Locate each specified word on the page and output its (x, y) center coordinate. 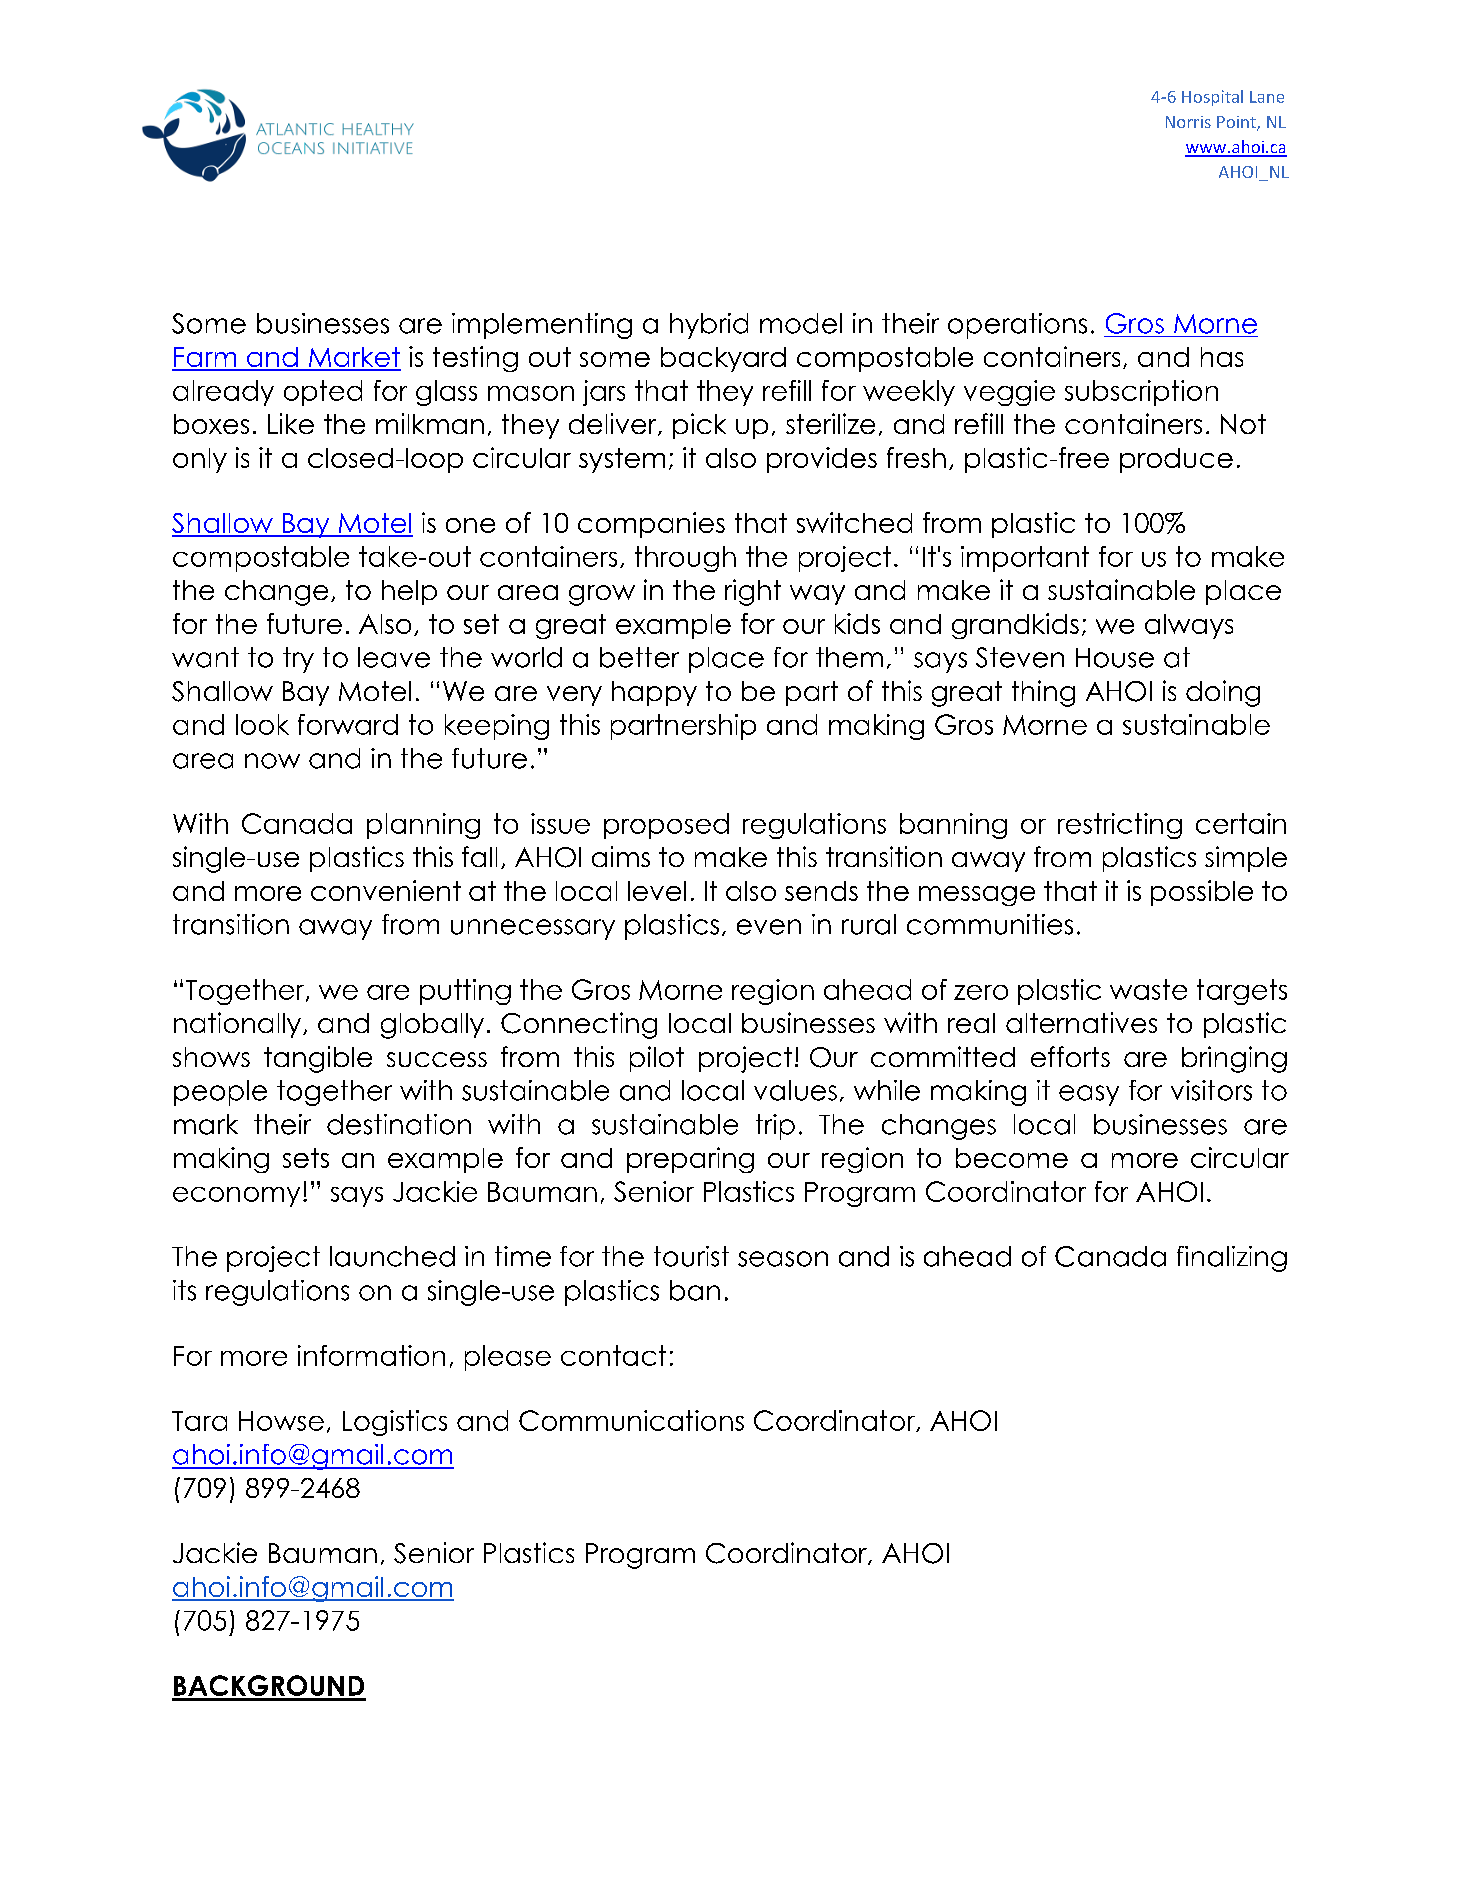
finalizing (1232, 1259)
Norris (1188, 122)
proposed (666, 826)
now (272, 761)
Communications (631, 1420)
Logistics (395, 1423)
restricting (1120, 826)
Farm (205, 358)
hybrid (709, 326)
